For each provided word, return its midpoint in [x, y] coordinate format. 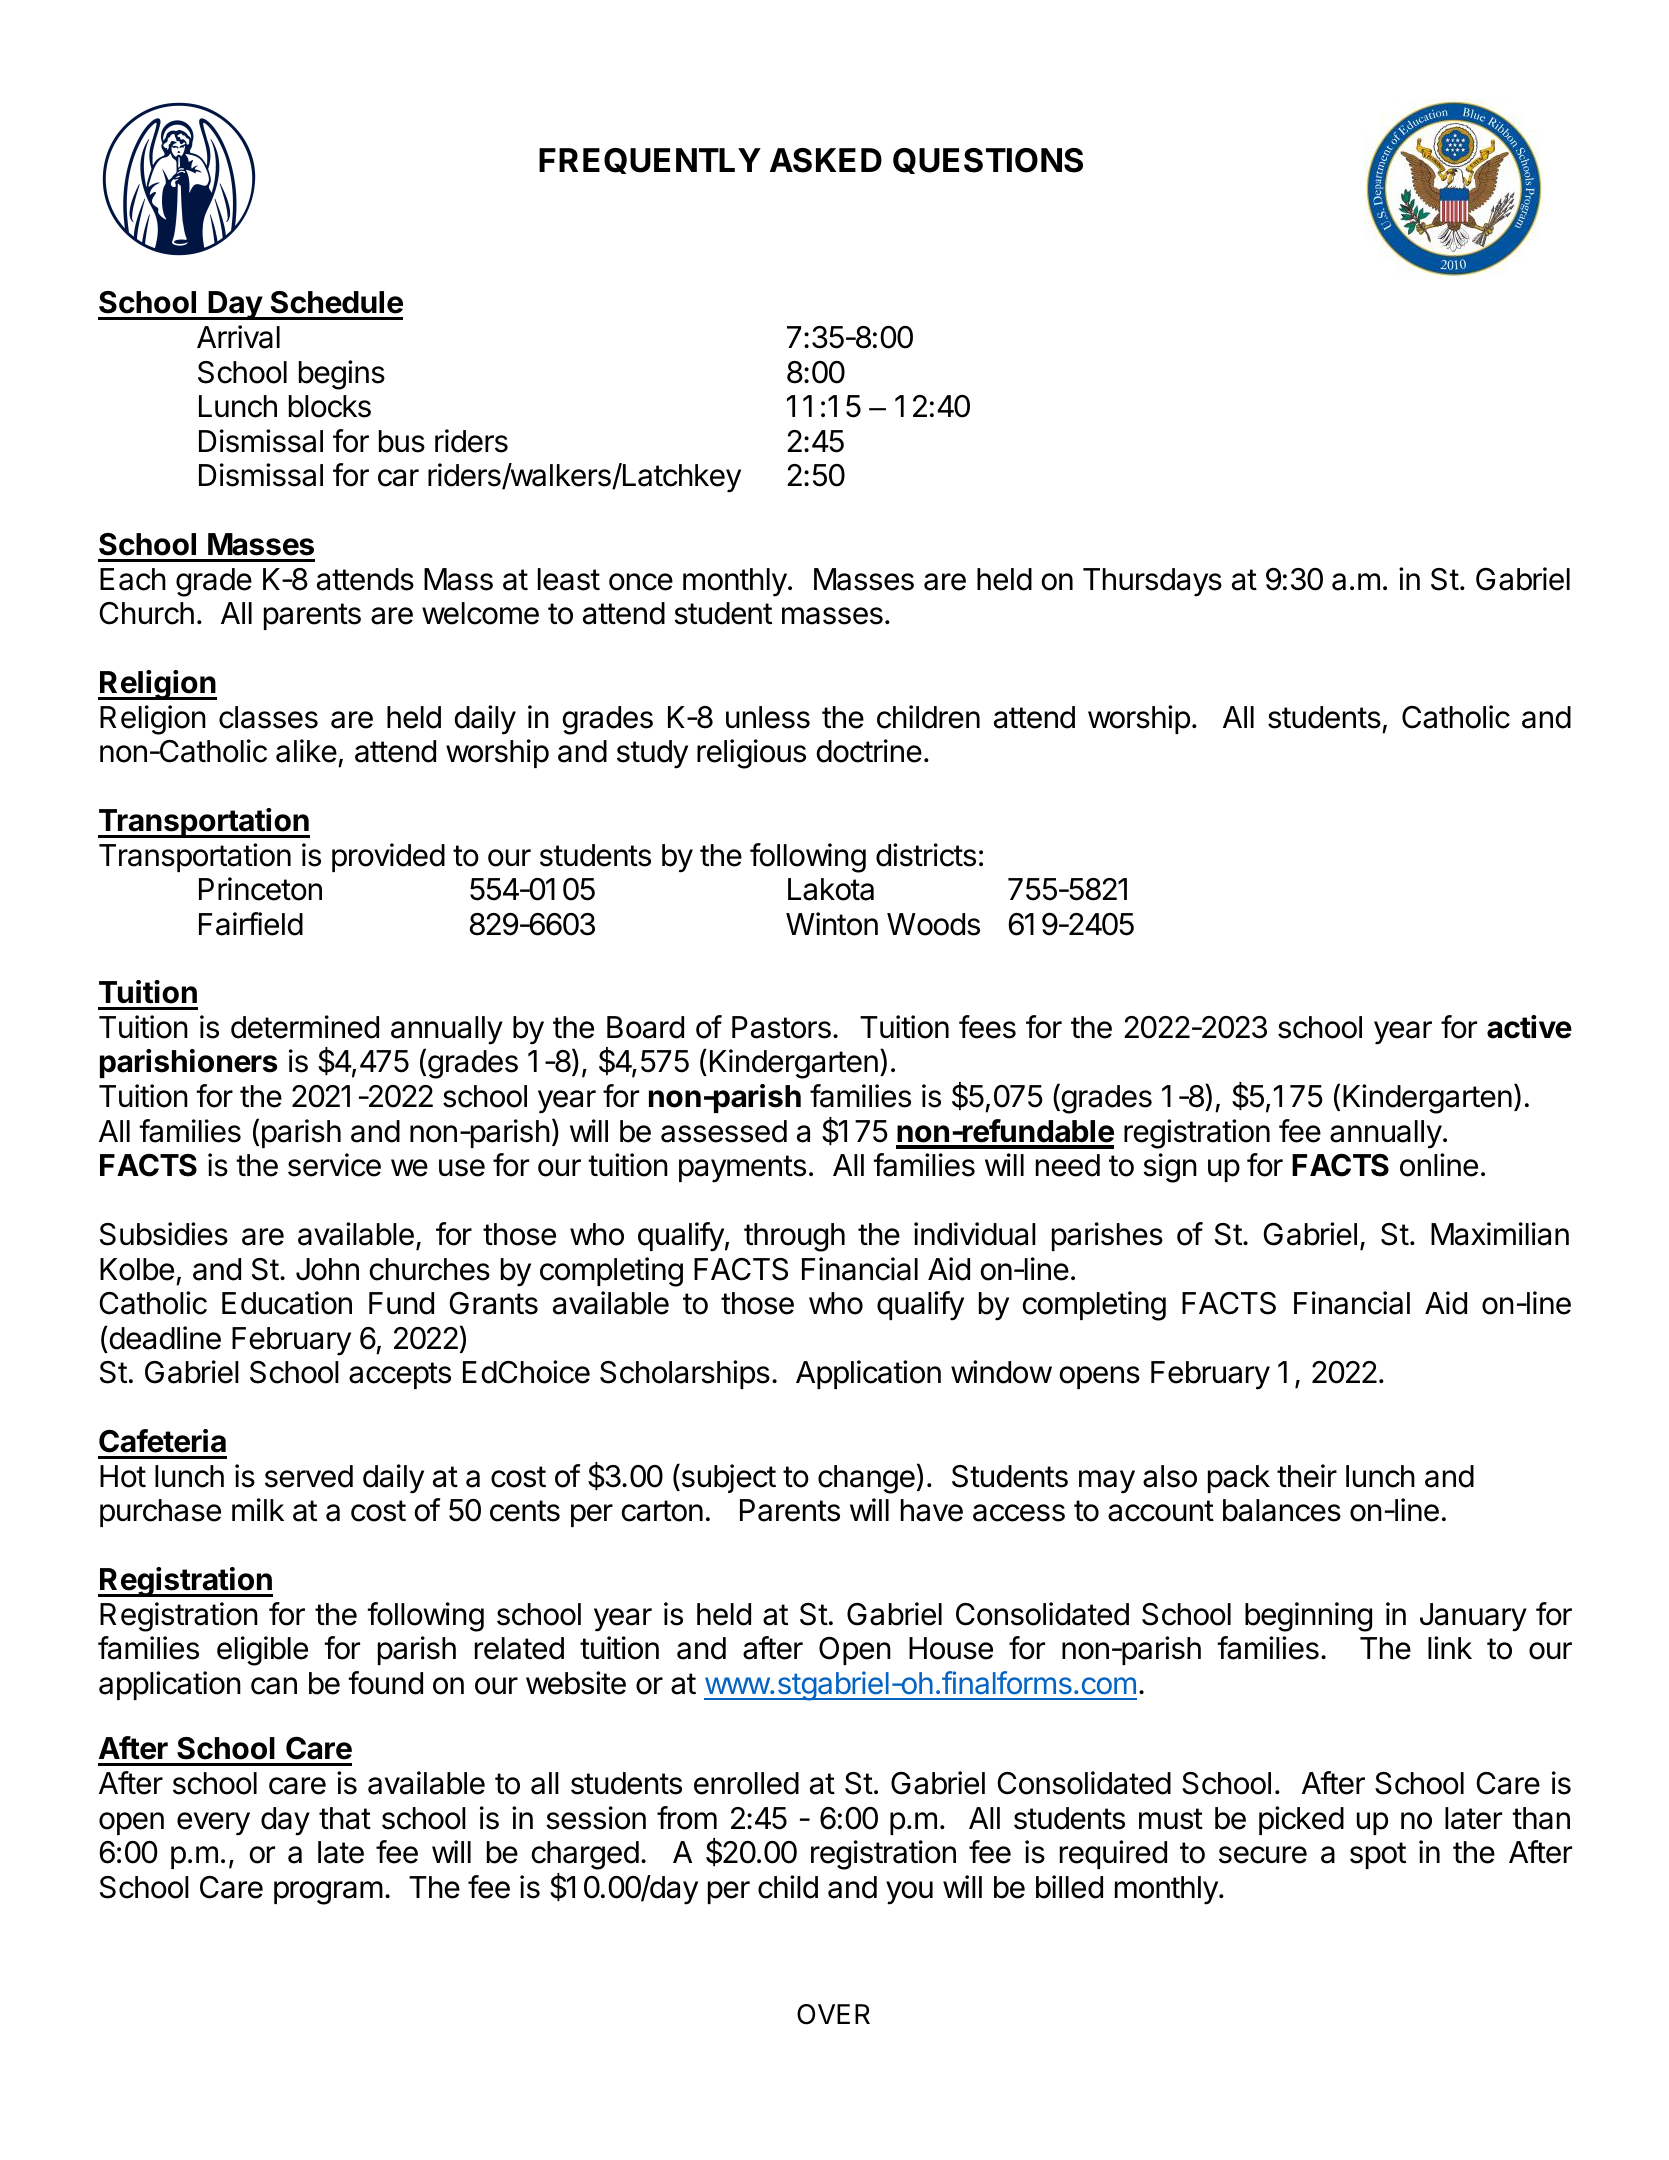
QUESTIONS [988, 161]
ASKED [826, 160]
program [328, 1893]
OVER [833, 2014]
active [1529, 1027]
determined [305, 1027]
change [866, 1479]
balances [1282, 1510]
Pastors [781, 1027]
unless [768, 717]
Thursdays [1152, 582]
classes [268, 717]
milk [258, 1509]
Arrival [238, 337]
